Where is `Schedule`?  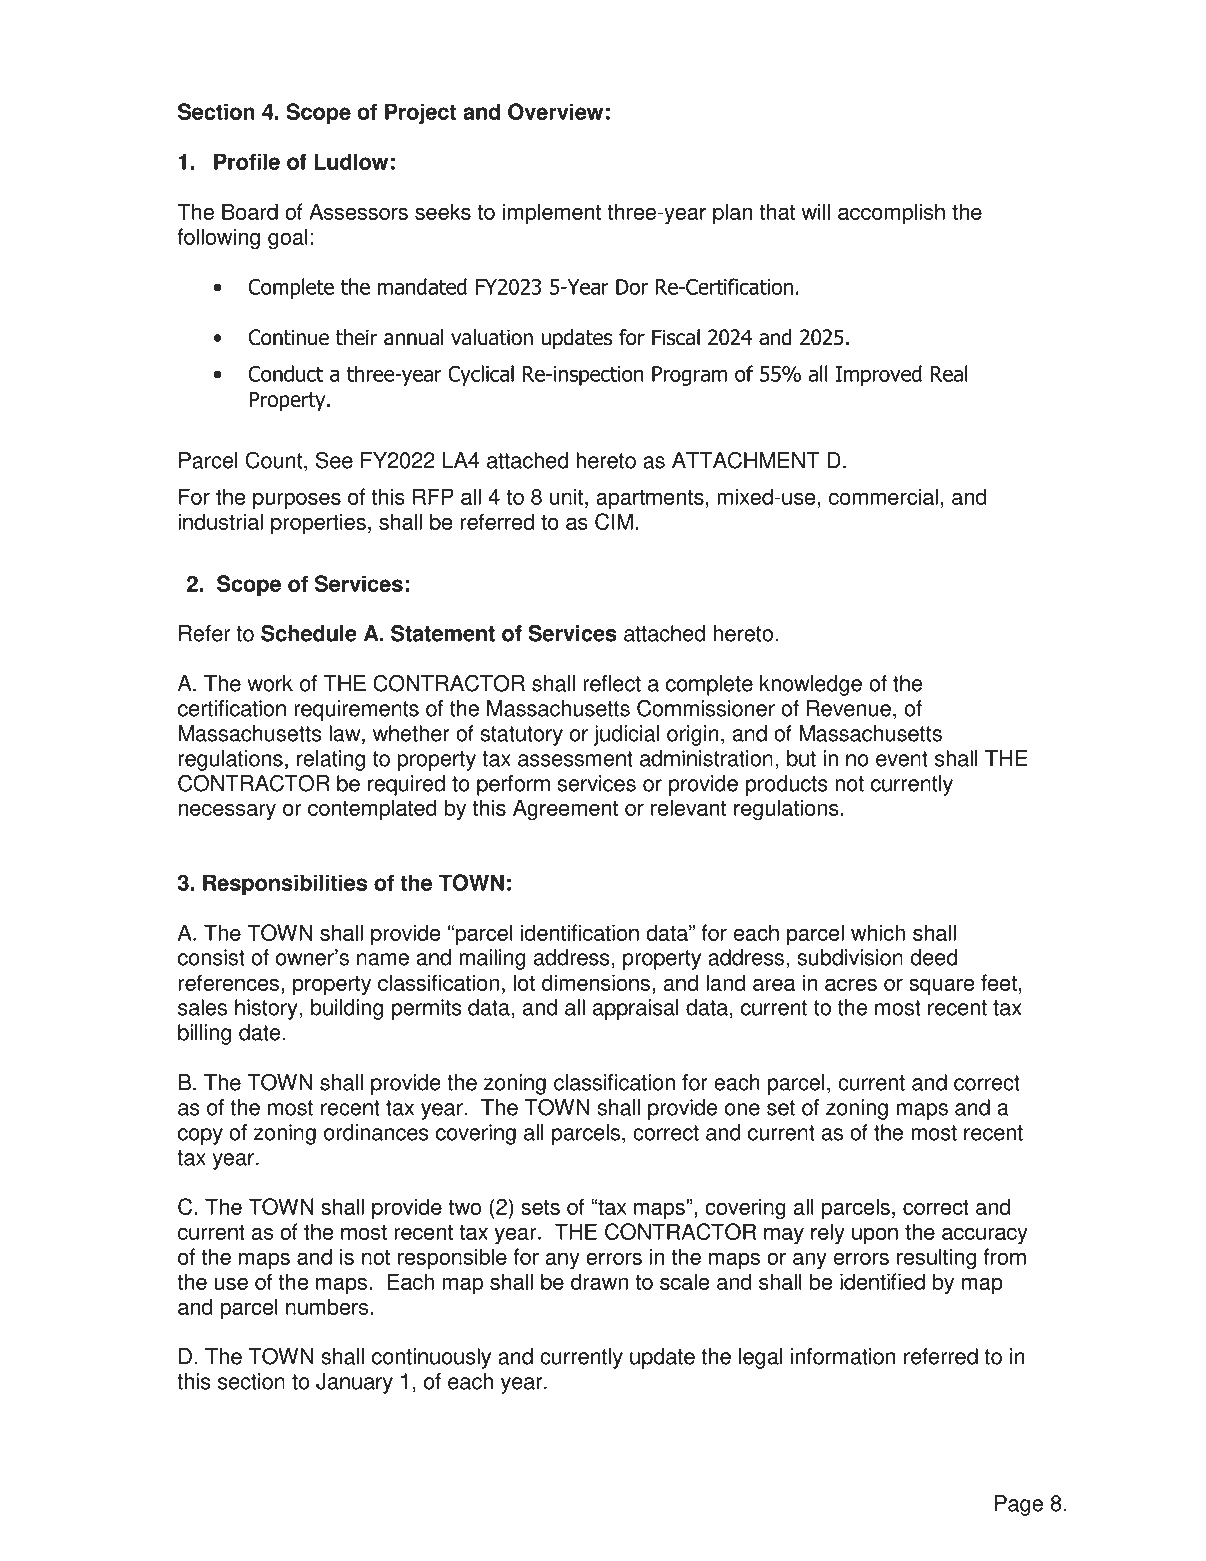
Schedule is located at coordinates (309, 633).
